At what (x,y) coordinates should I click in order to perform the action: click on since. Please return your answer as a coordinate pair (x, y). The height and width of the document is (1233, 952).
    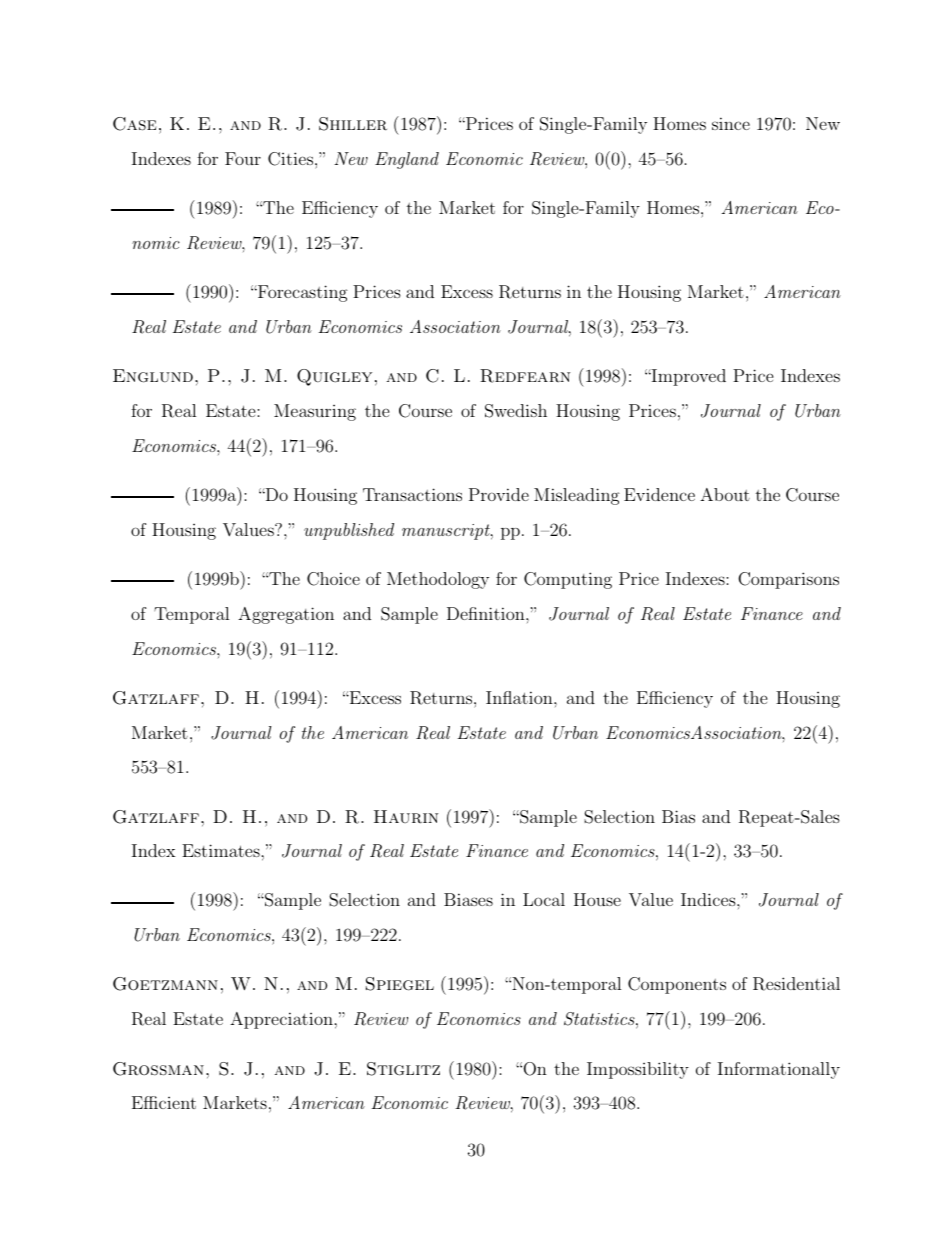
    Looking at the image, I should click on (731, 123).
